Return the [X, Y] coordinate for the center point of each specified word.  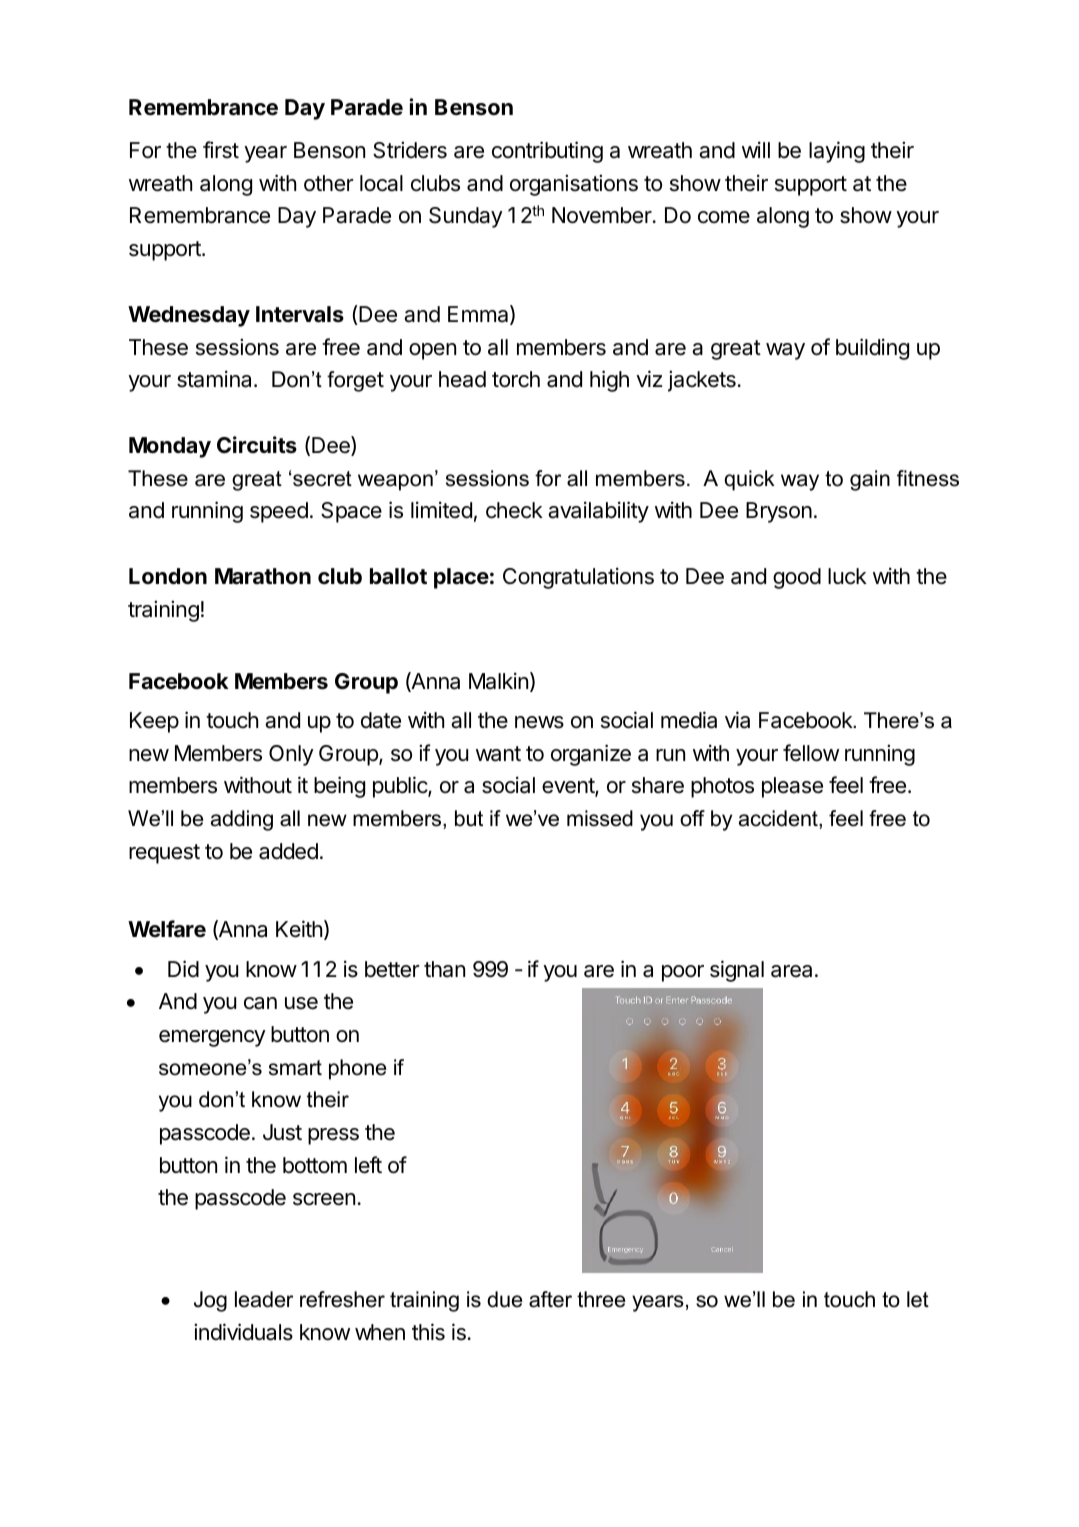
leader [264, 1299]
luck [847, 576]
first [221, 150]
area [791, 971]
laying [837, 152]
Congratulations [578, 578]
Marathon [263, 576]
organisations [574, 185]
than [444, 969]
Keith [299, 929]
